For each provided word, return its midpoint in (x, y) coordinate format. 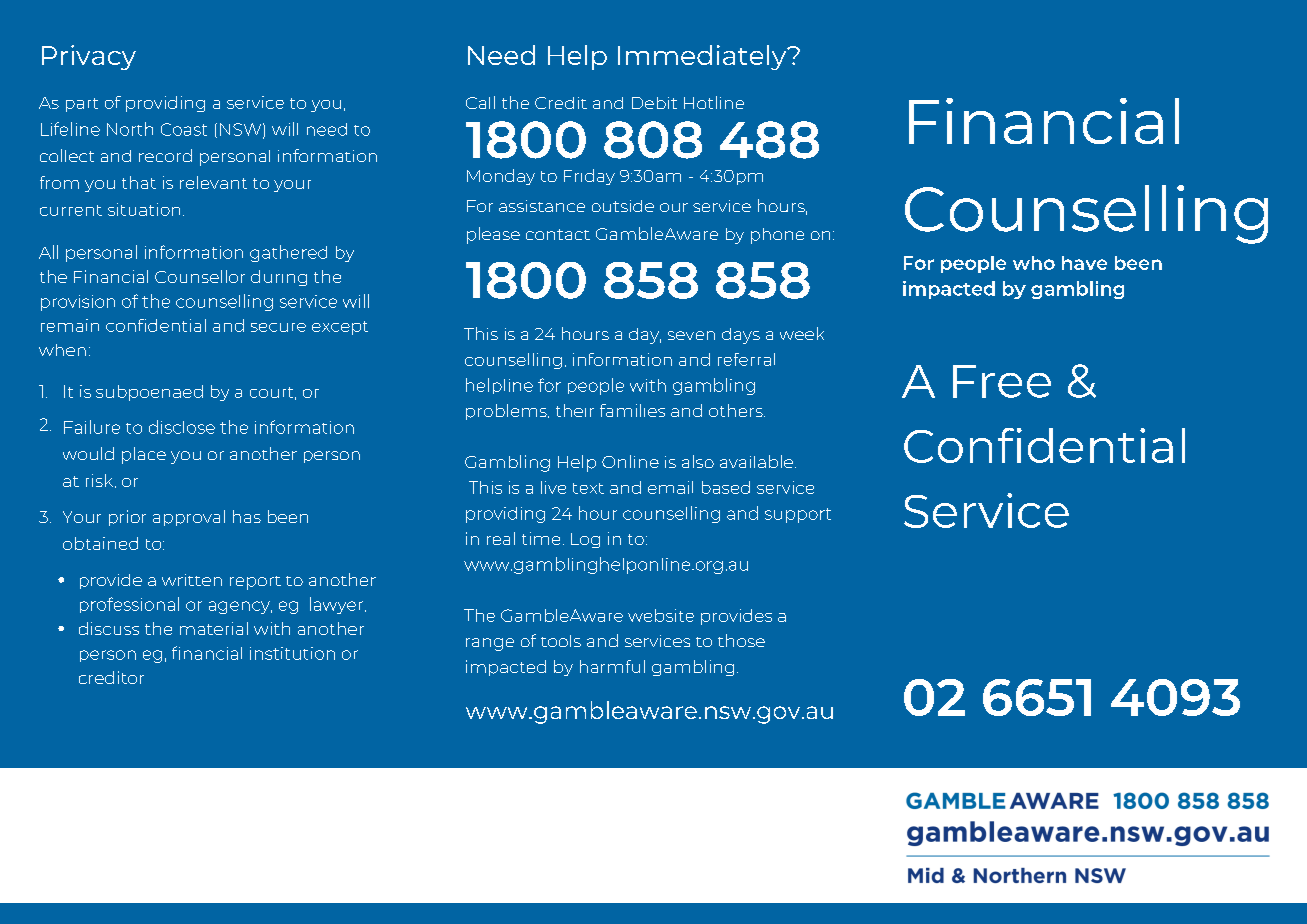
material (214, 628)
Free (1002, 381)
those (741, 640)
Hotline (714, 102)
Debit (654, 103)
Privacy (89, 57)
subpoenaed (149, 393)
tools (561, 641)
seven (691, 335)
